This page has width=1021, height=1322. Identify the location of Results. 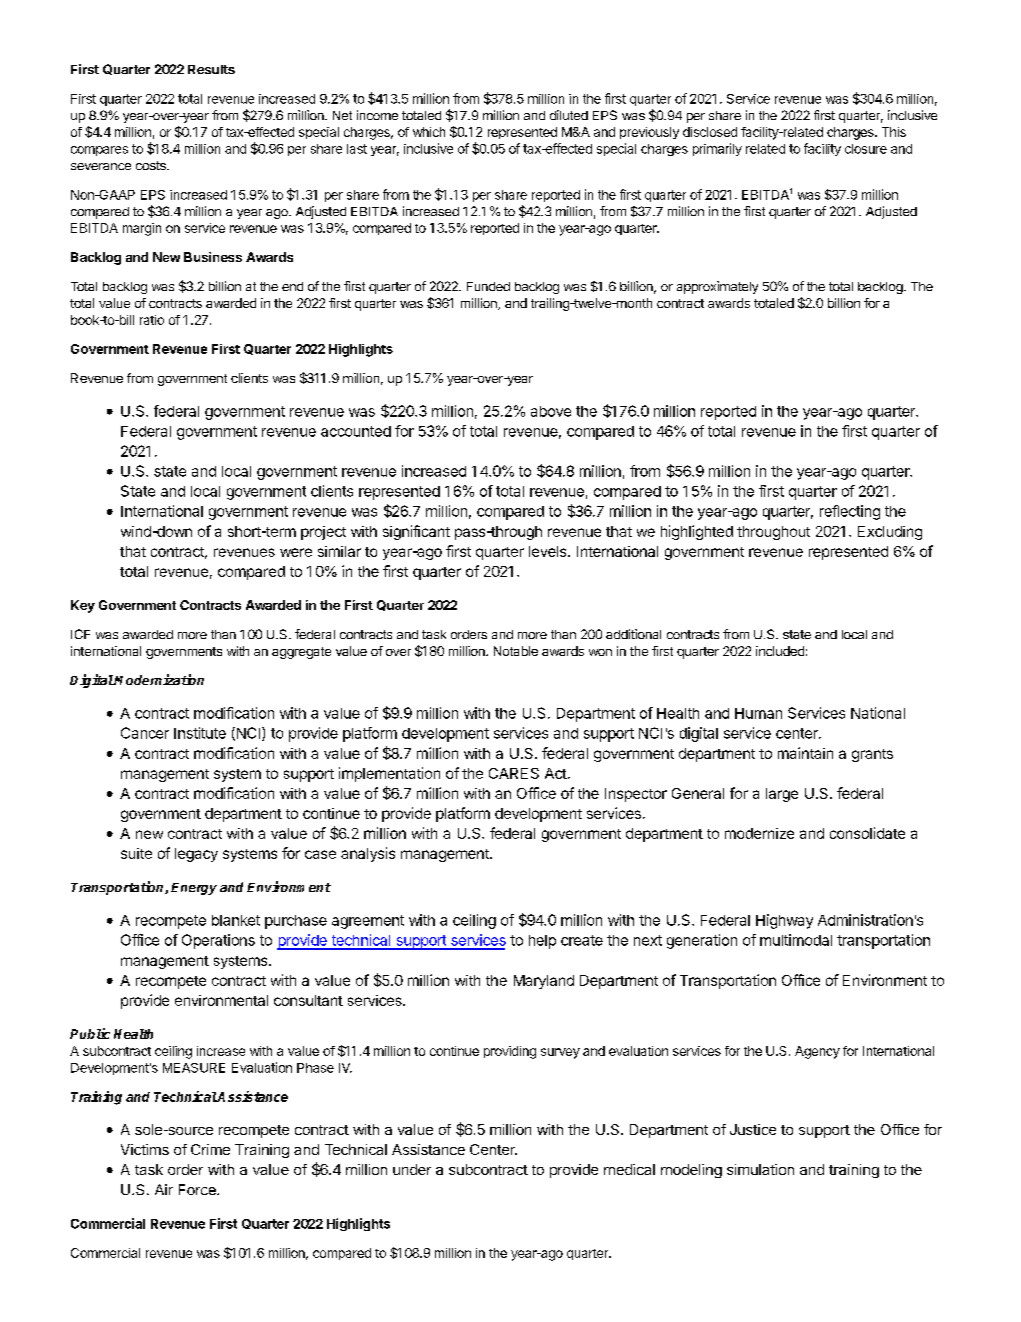
(211, 69).
